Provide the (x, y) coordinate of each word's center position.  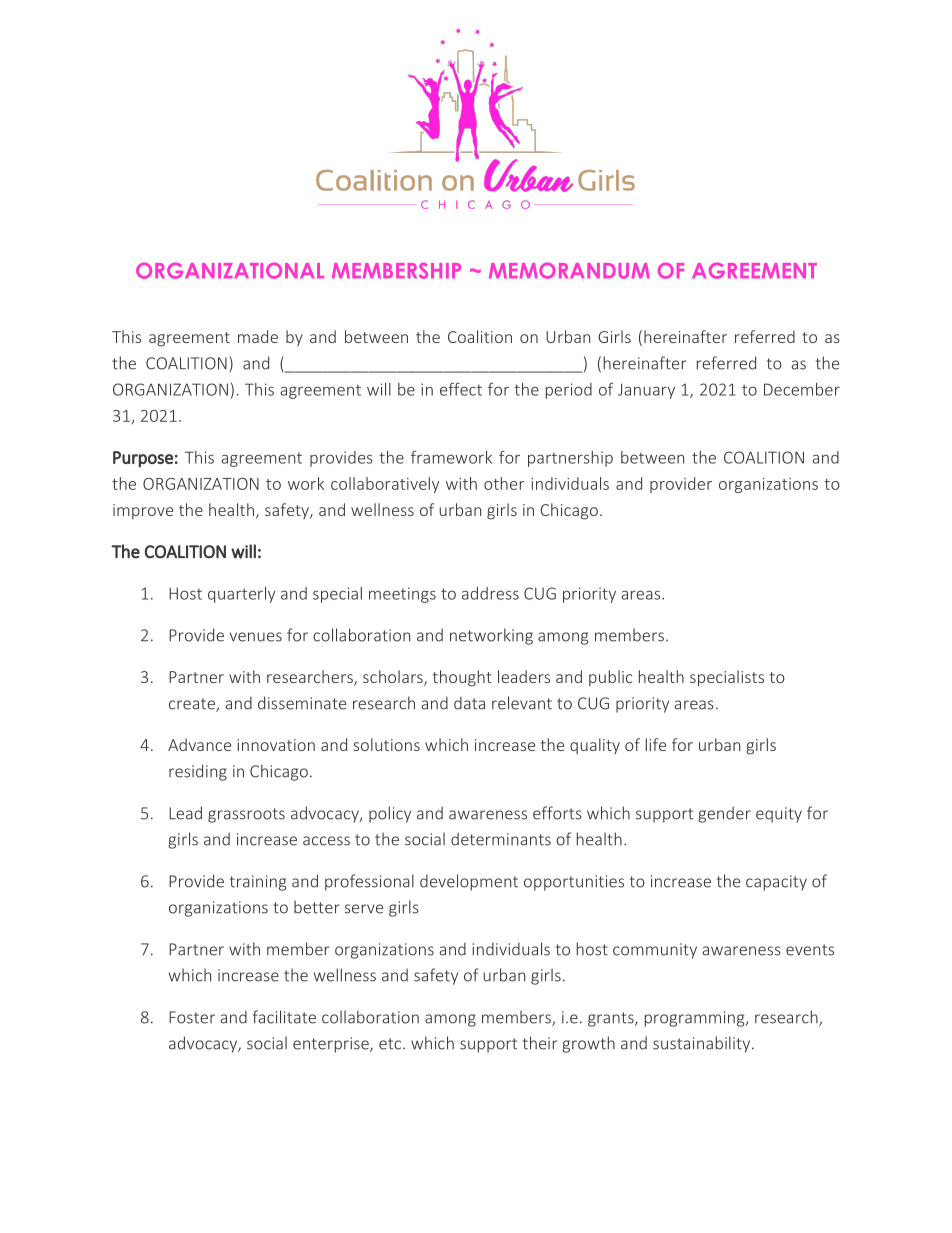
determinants (501, 839)
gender (724, 814)
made (258, 336)
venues (256, 637)
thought (462, 678)
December (802, 389)
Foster (192, 1017)
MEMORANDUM (569, 270)
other (504, 483)
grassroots (246, 815)
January (646, 391)
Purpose (143, 459)
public (610, 678)
